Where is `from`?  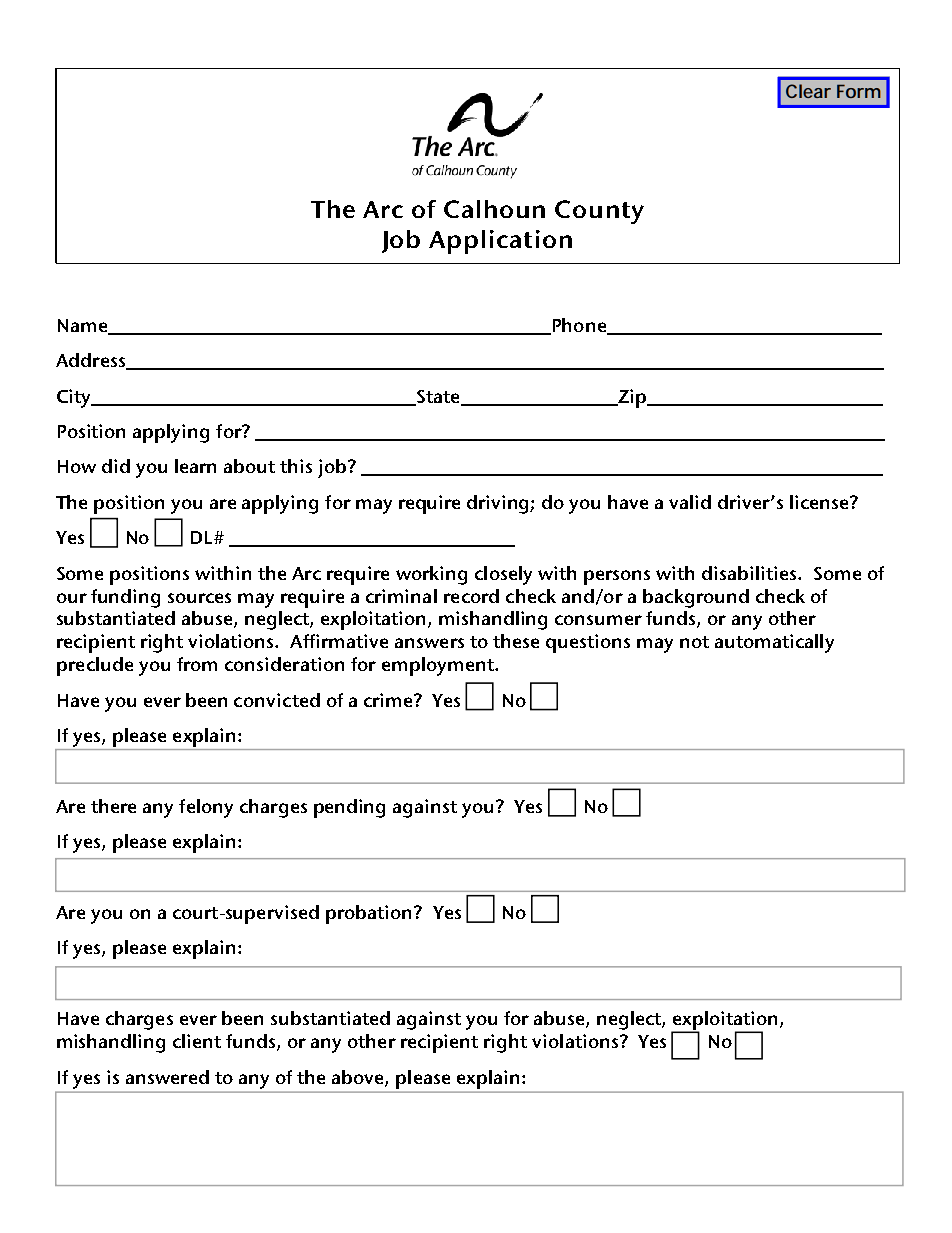 from is located at coordinates (197, 664).
